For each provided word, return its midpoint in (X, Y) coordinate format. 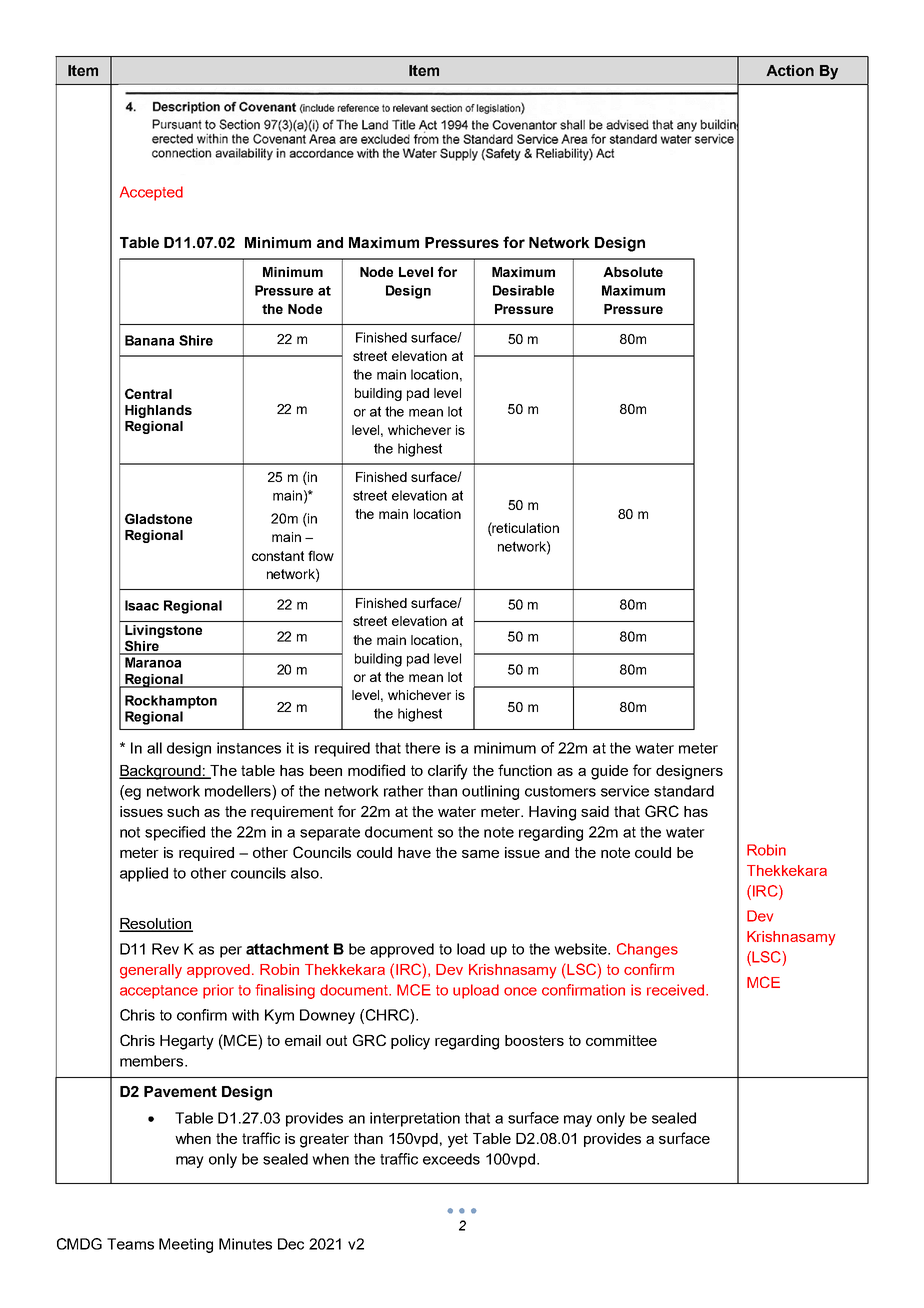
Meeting (186, 1245)
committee (621, 1040)
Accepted (151, 193)
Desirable (523, 290)
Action (790, 70)
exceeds (451, 1159)
